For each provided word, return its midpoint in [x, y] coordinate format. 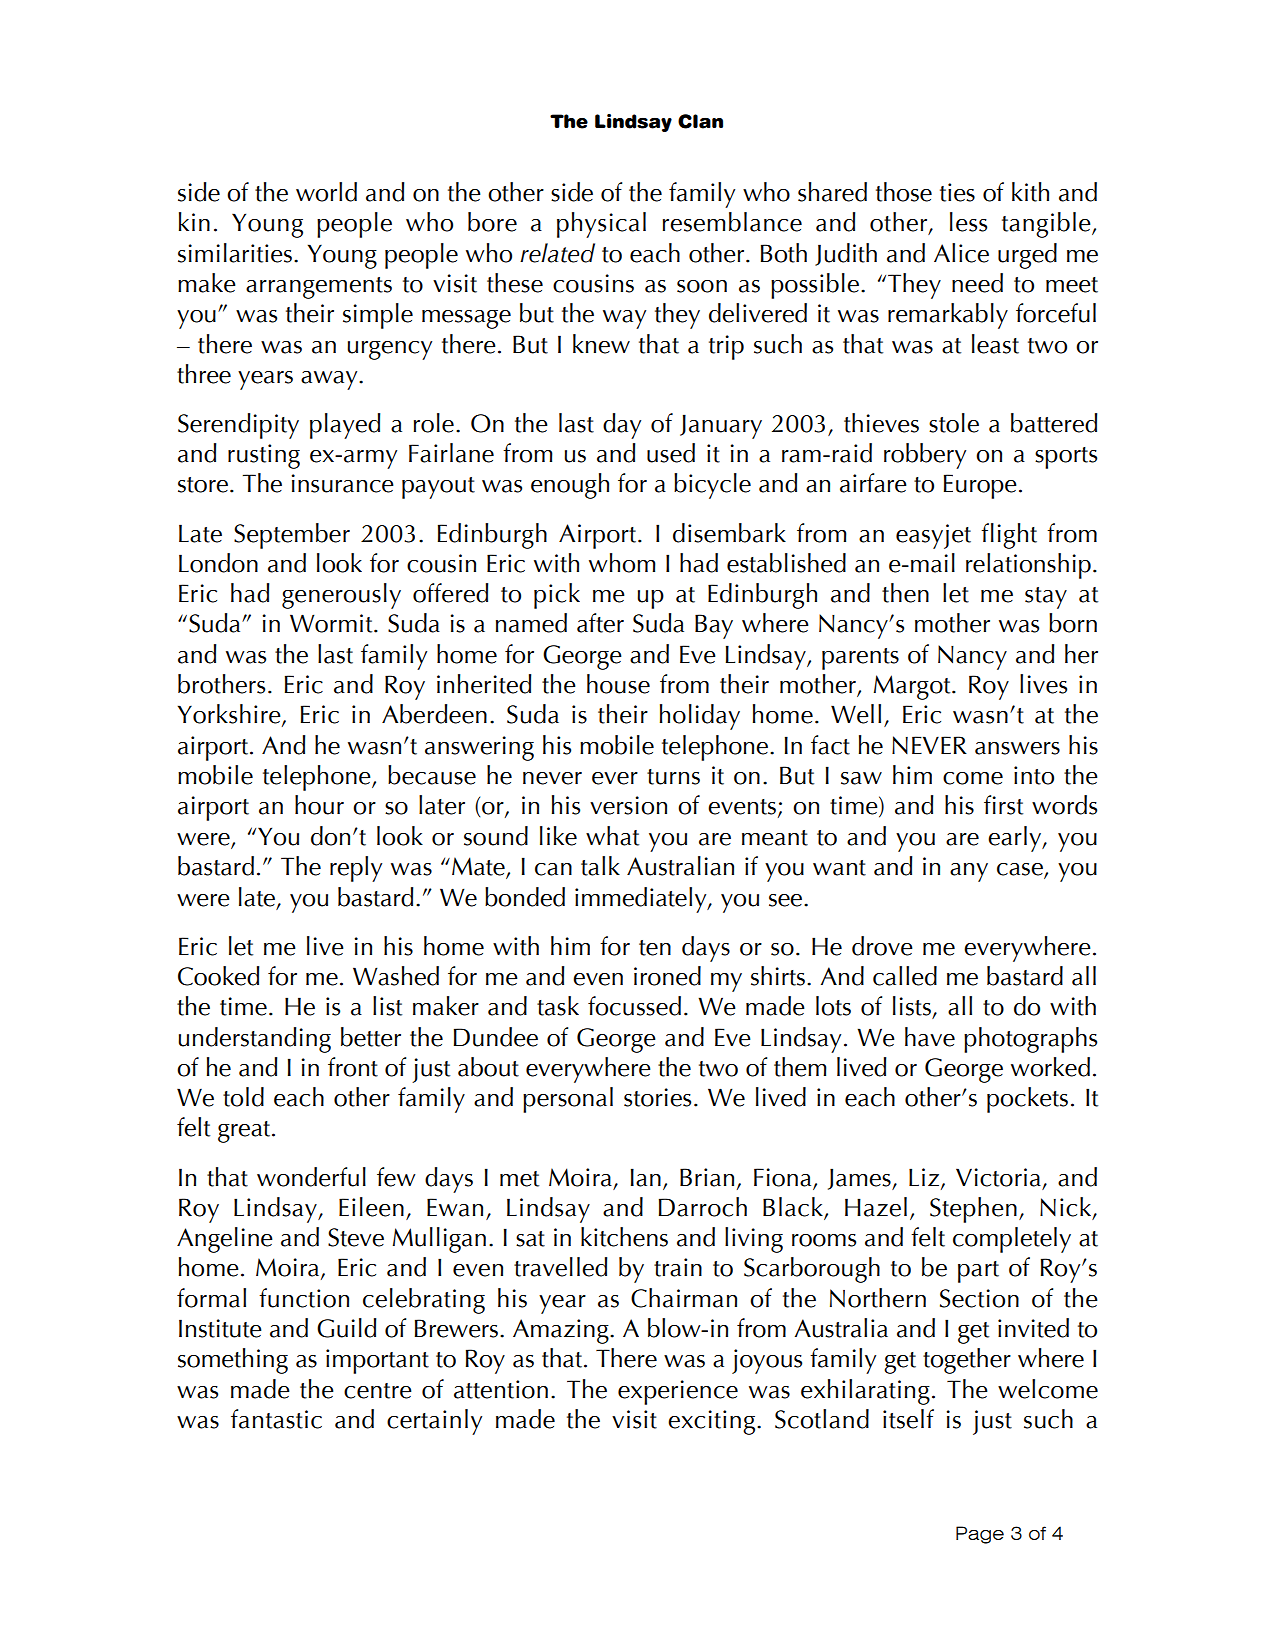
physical [601, 225]
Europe [980, 486]
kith [1030, 192]
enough [570, 486]
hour [319, 805]
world [326, 192]
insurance [343, 483]
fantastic [276, 1419]
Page [980, 1535]
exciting [711, 1422]
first [1003, 805]
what [612, 836]
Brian [707, 1177]
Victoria [998, 1177]
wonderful [311, 1177]
